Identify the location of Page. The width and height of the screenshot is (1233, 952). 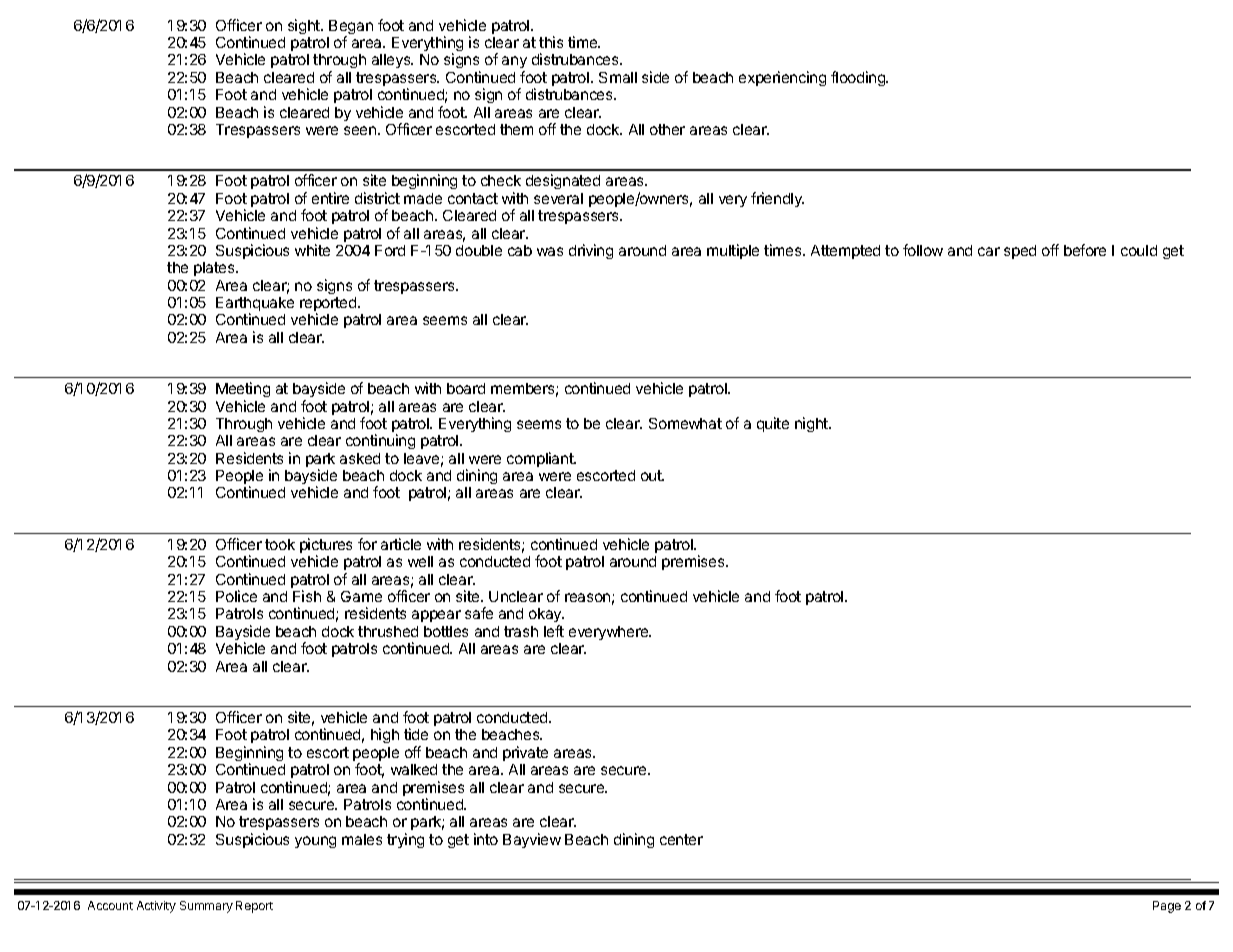
(1167, 907).
